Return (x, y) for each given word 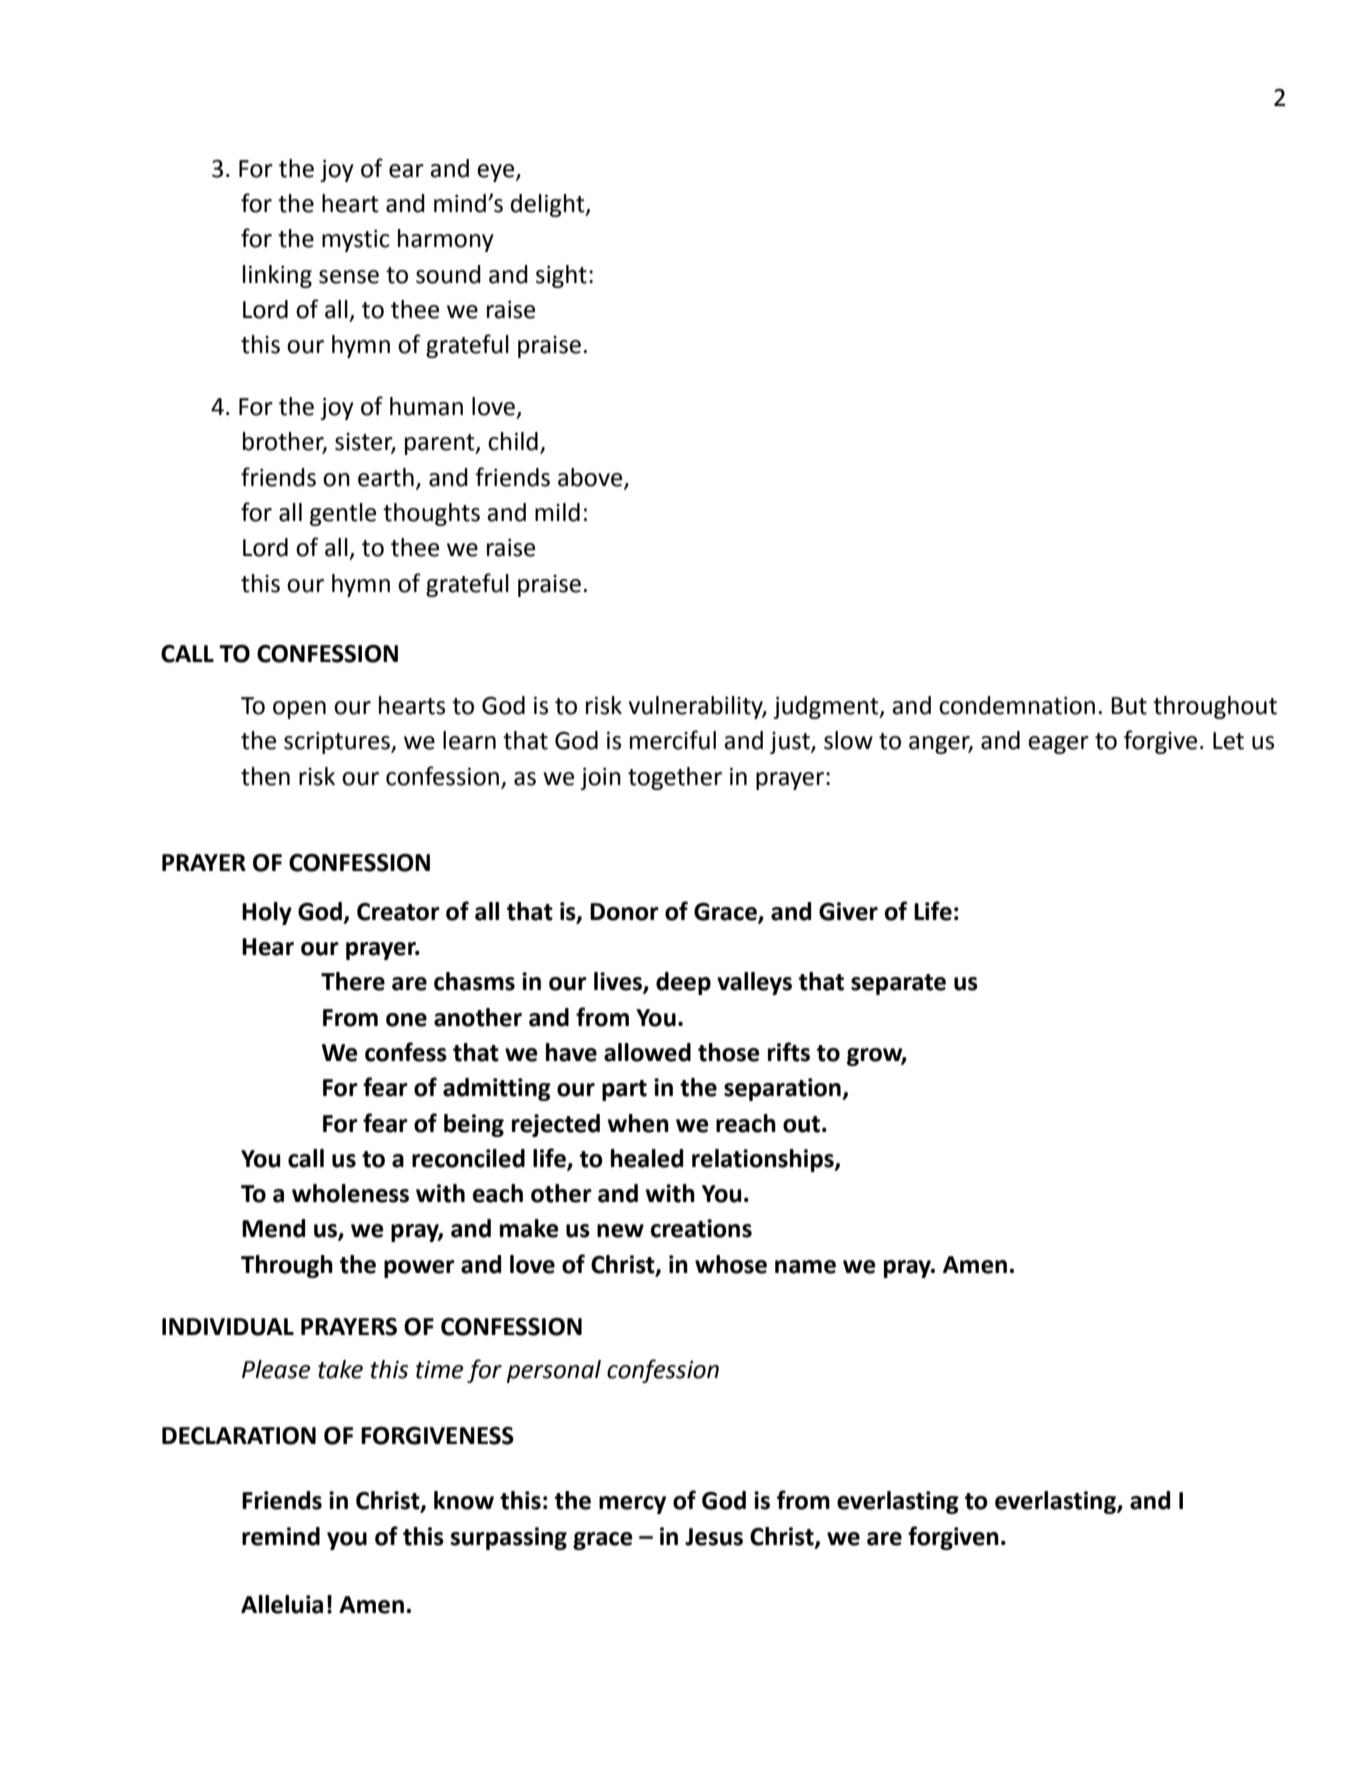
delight (549, 205)
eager (1058, 745)
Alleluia (282, 1604)
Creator (398, 912)
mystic (356, 241)
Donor (624, 912)
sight (561, 276)
